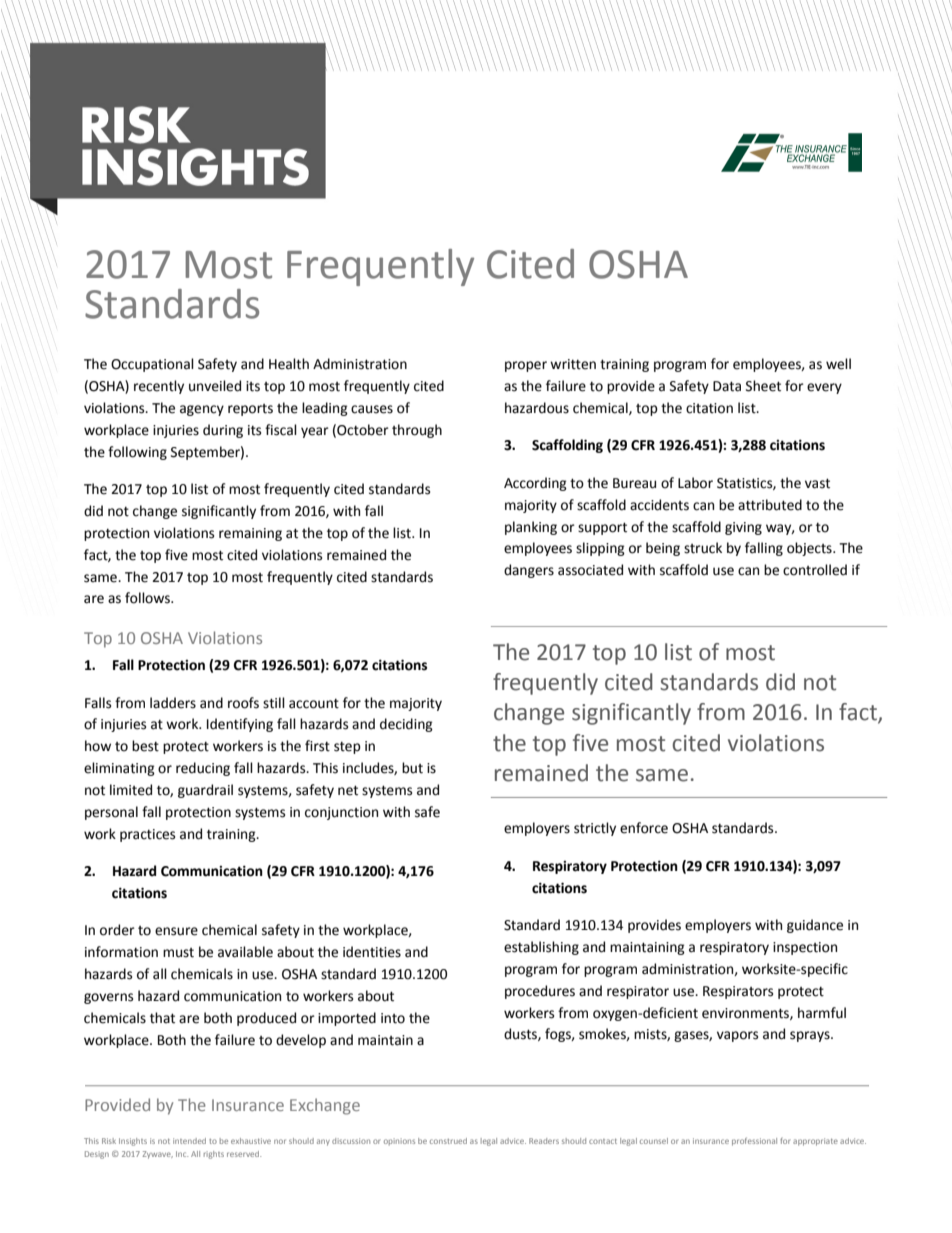 The width and height of the screenshot is (952, 1233). I want to click on proper, so click(526, 366).
